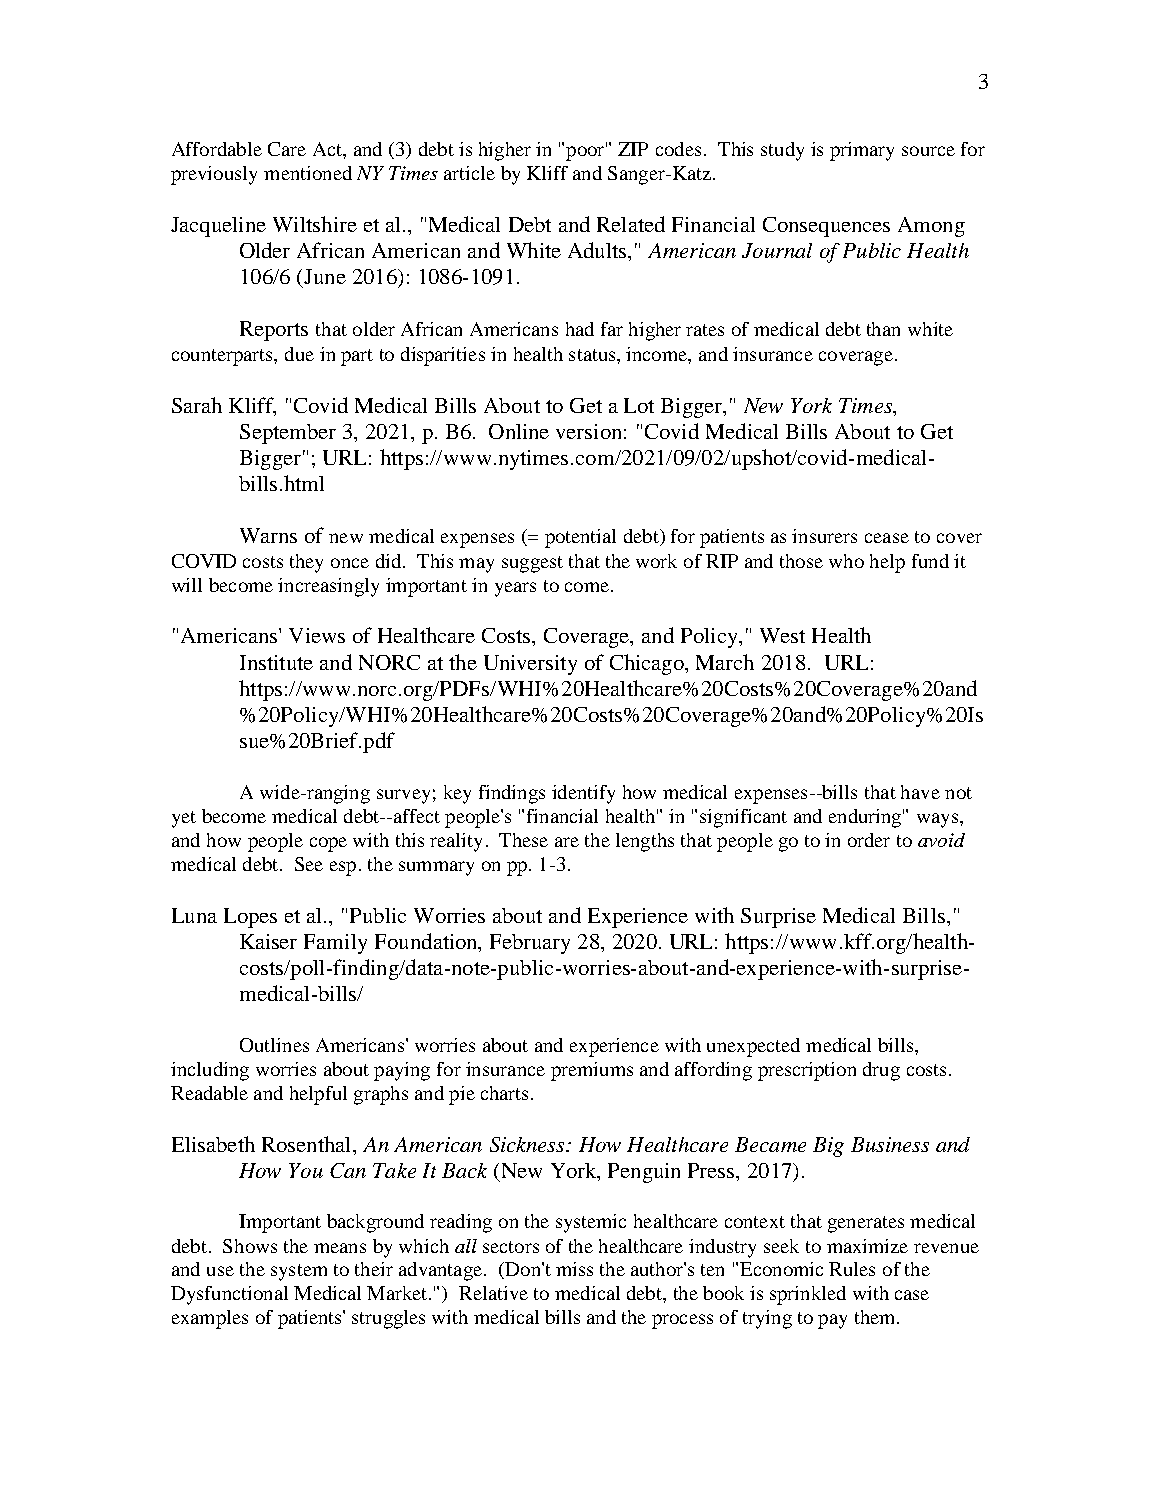  Describe the element at coordinates (268, 941) in the screenshot. I see `Kaiser` at that location.
